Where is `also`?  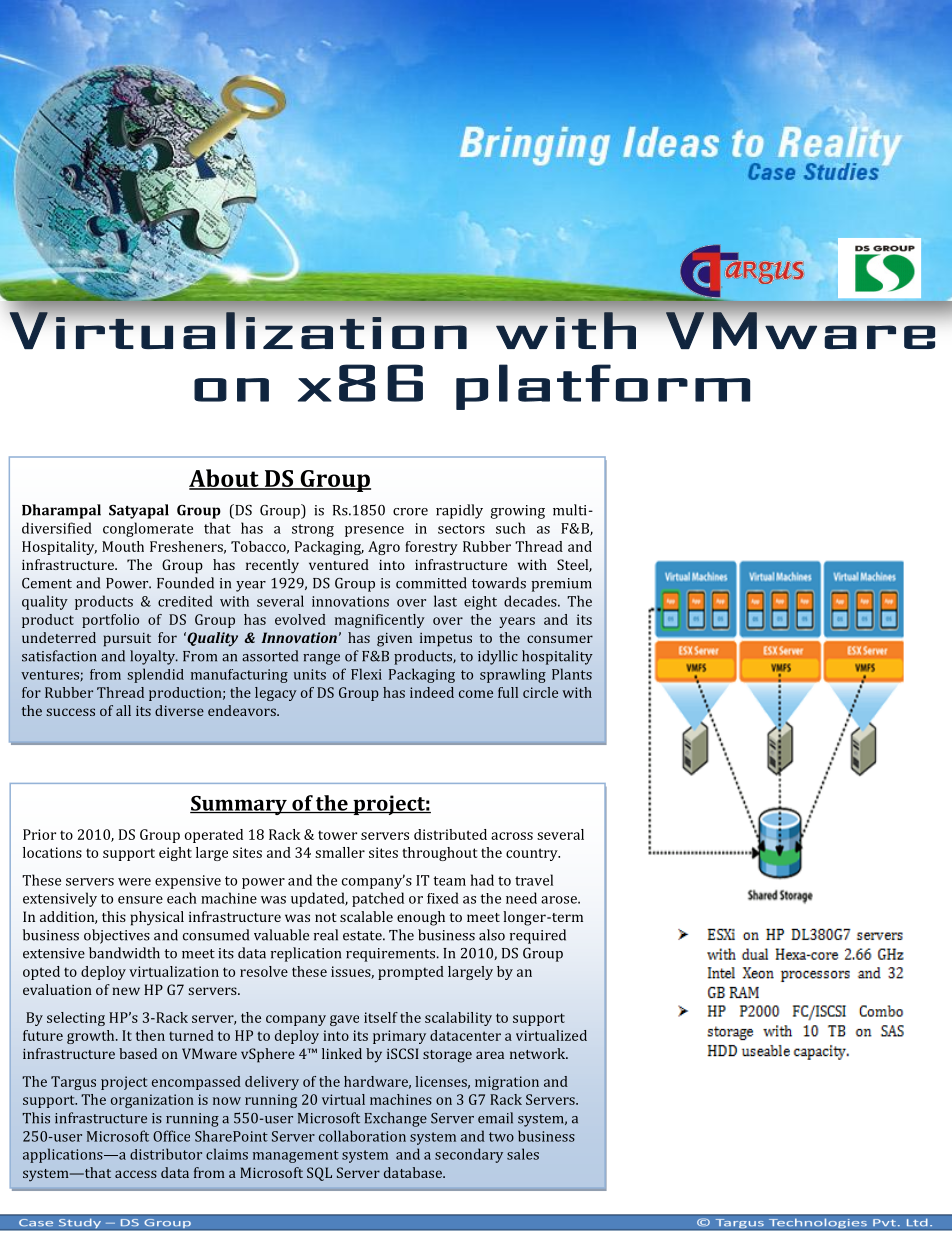 also is located at coordinates (492, 935).
